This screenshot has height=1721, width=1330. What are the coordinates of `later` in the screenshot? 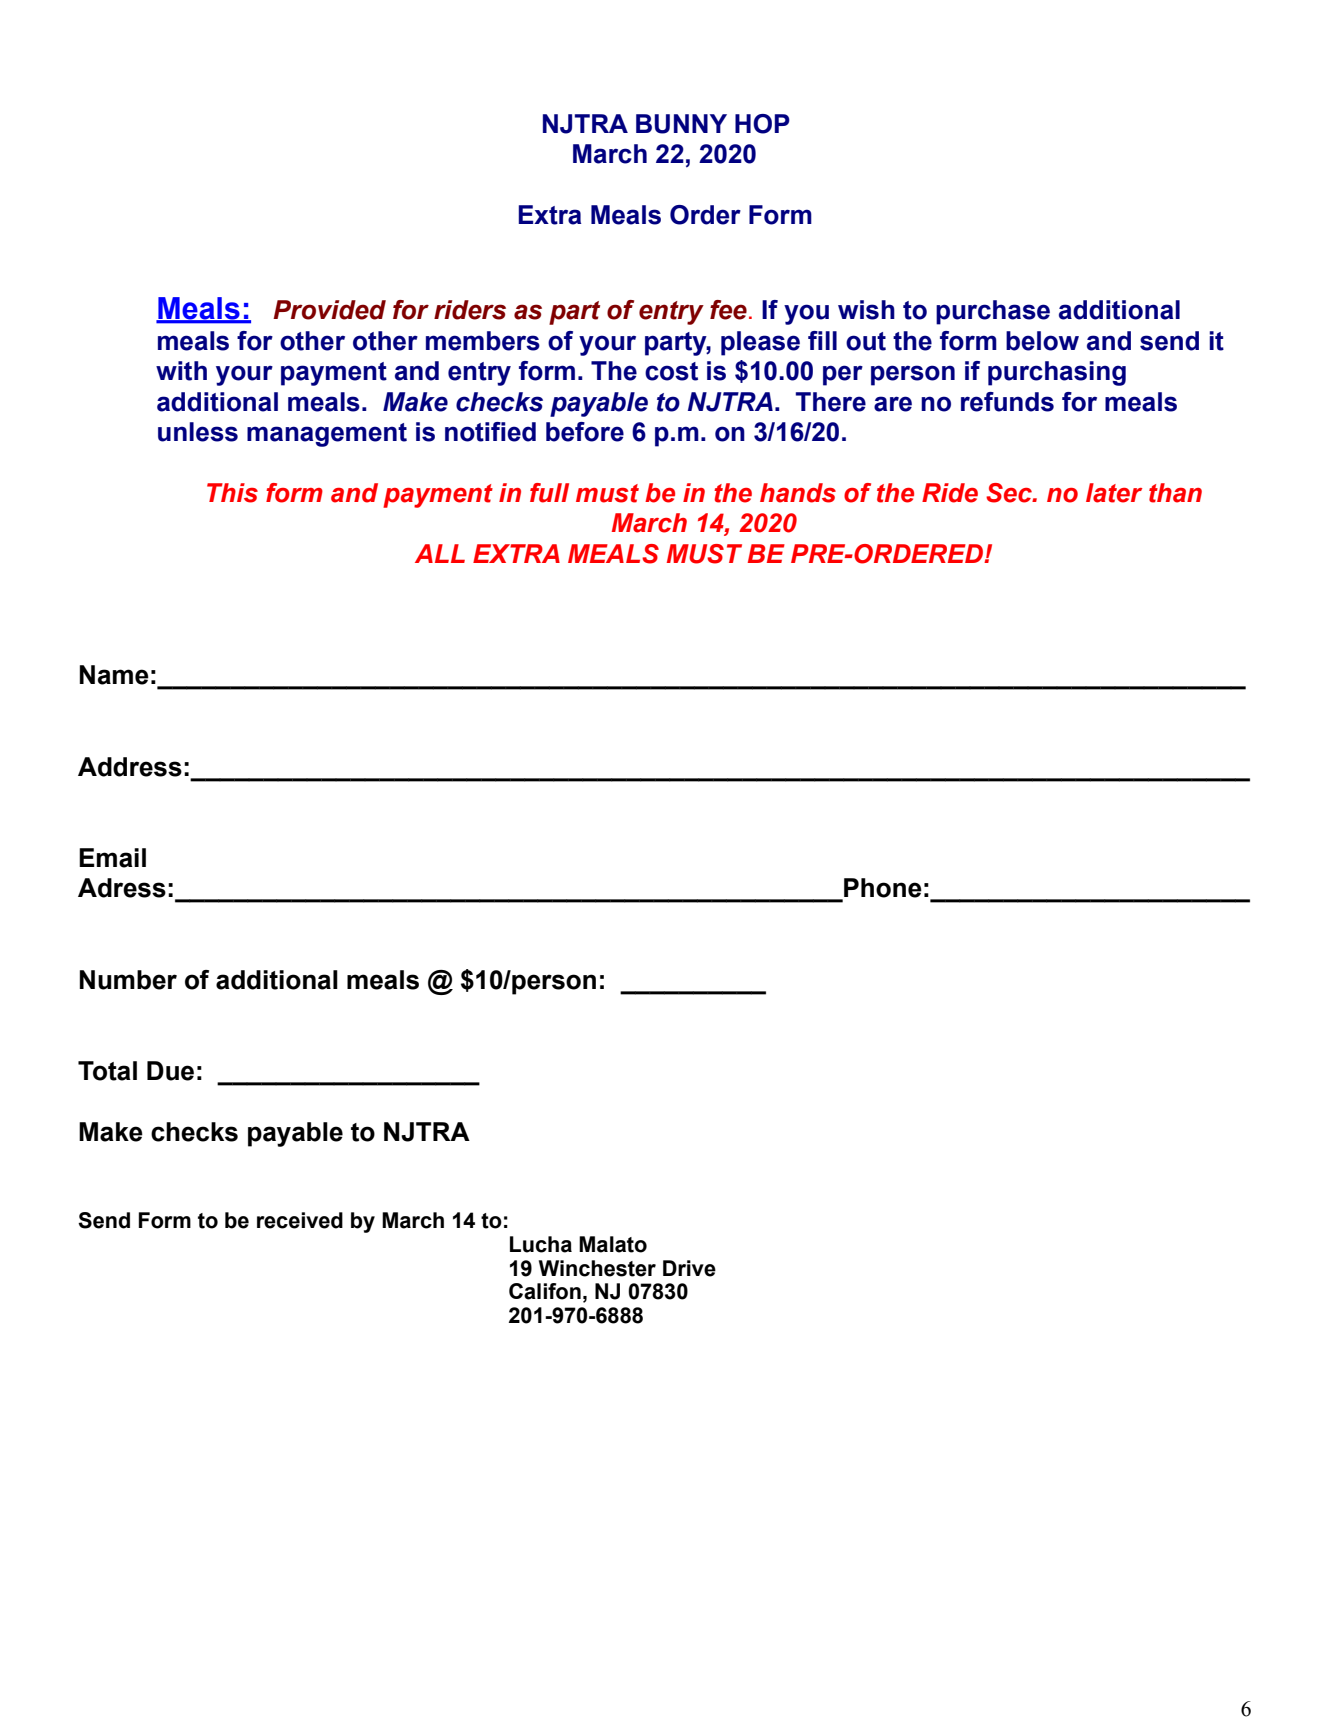 It's located at (1114, 493).
